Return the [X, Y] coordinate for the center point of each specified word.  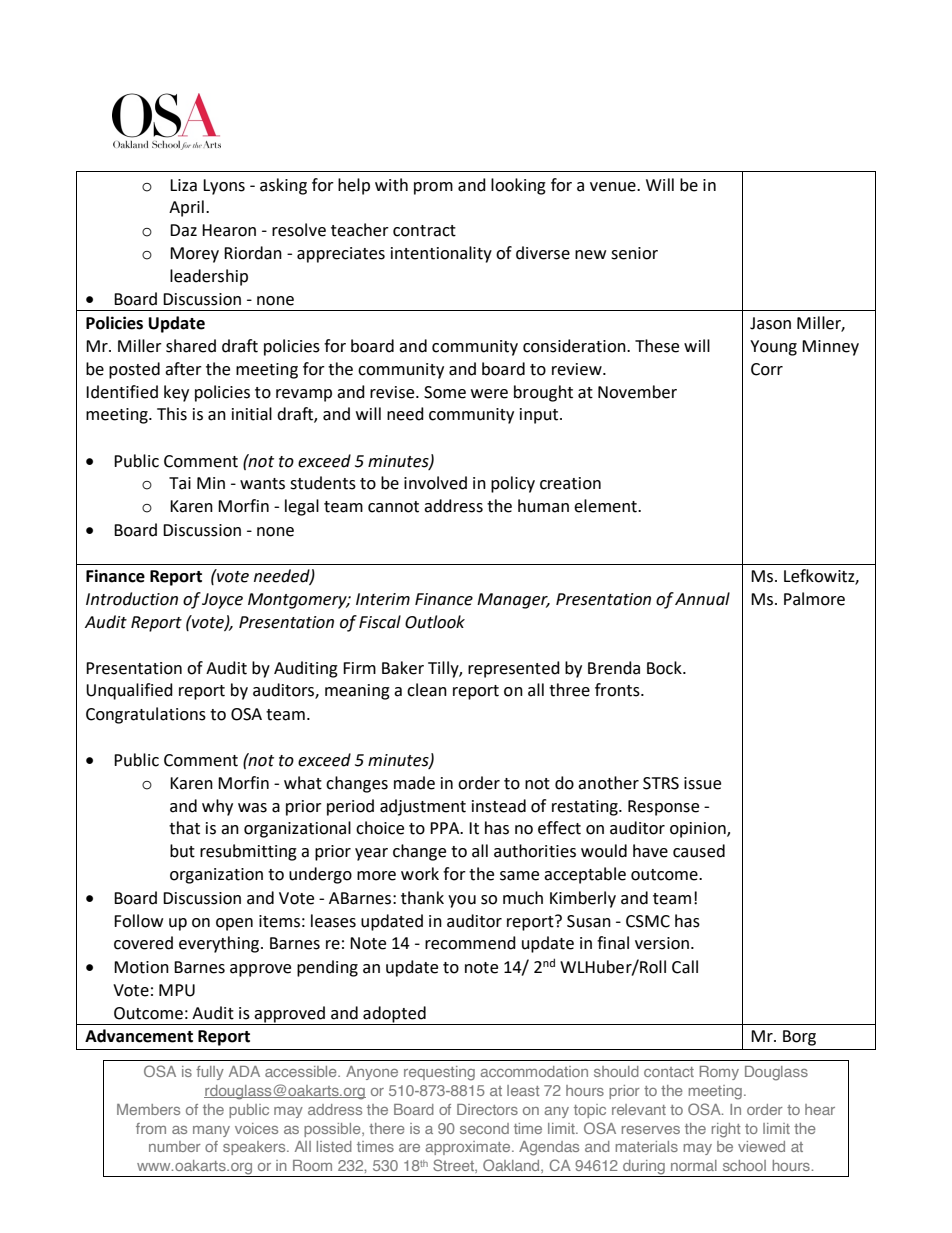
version [663, 943]
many [211, 1131]
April [186, 208]
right [726, 1130]
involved [435, 483]
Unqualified [129, 691]
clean [427, 690]
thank [422, 898]
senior [634, 253]
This [172, 414]
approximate [469, 1148]
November [637, 392]
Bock [665, 668]
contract [424, 231]
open [234, 924]
